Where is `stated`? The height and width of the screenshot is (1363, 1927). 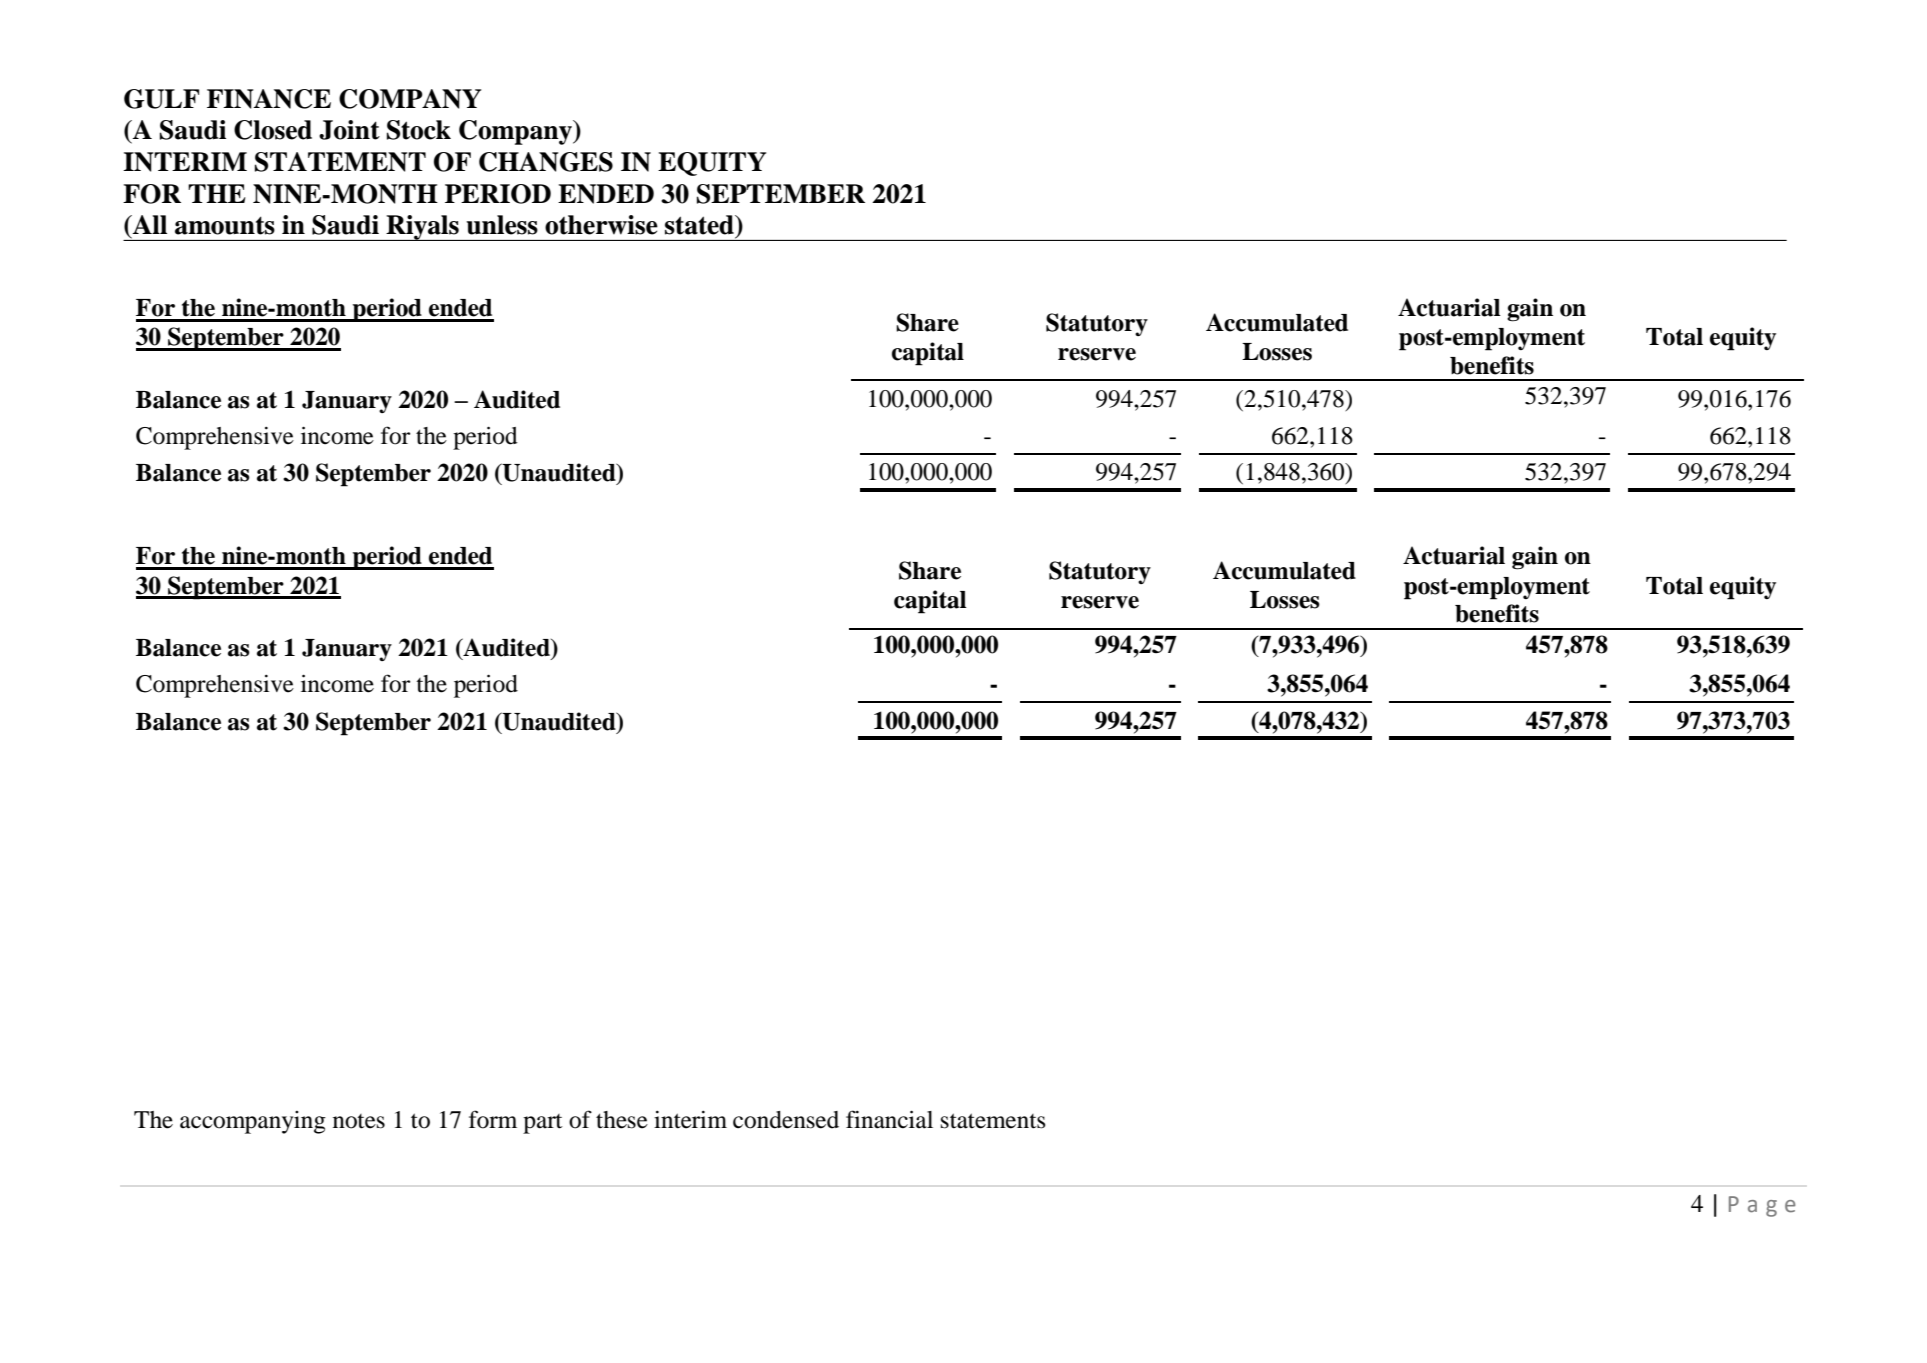
stated is located at coordinates (700, 225).
